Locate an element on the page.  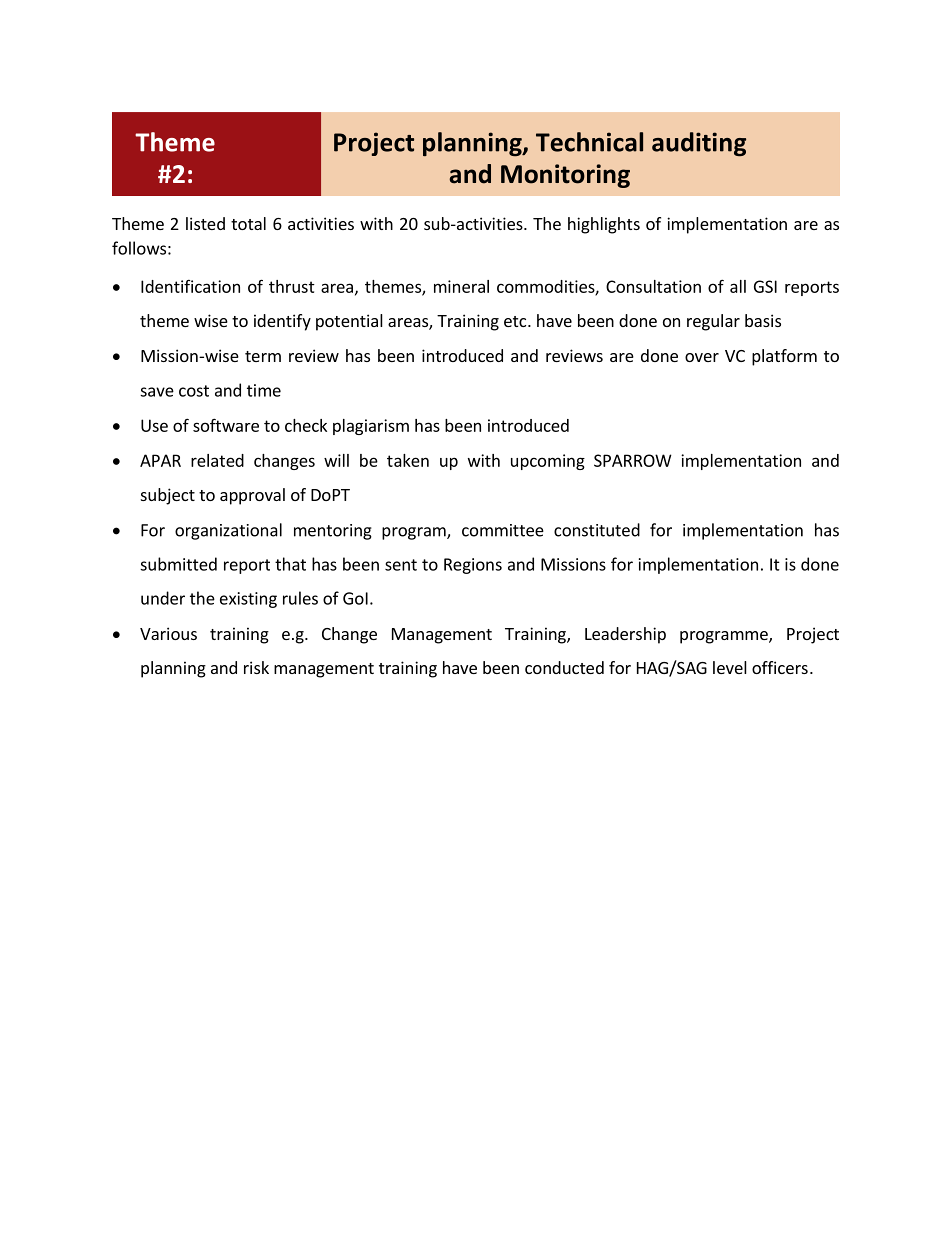
organizational is located at coordinates (228, 531).
